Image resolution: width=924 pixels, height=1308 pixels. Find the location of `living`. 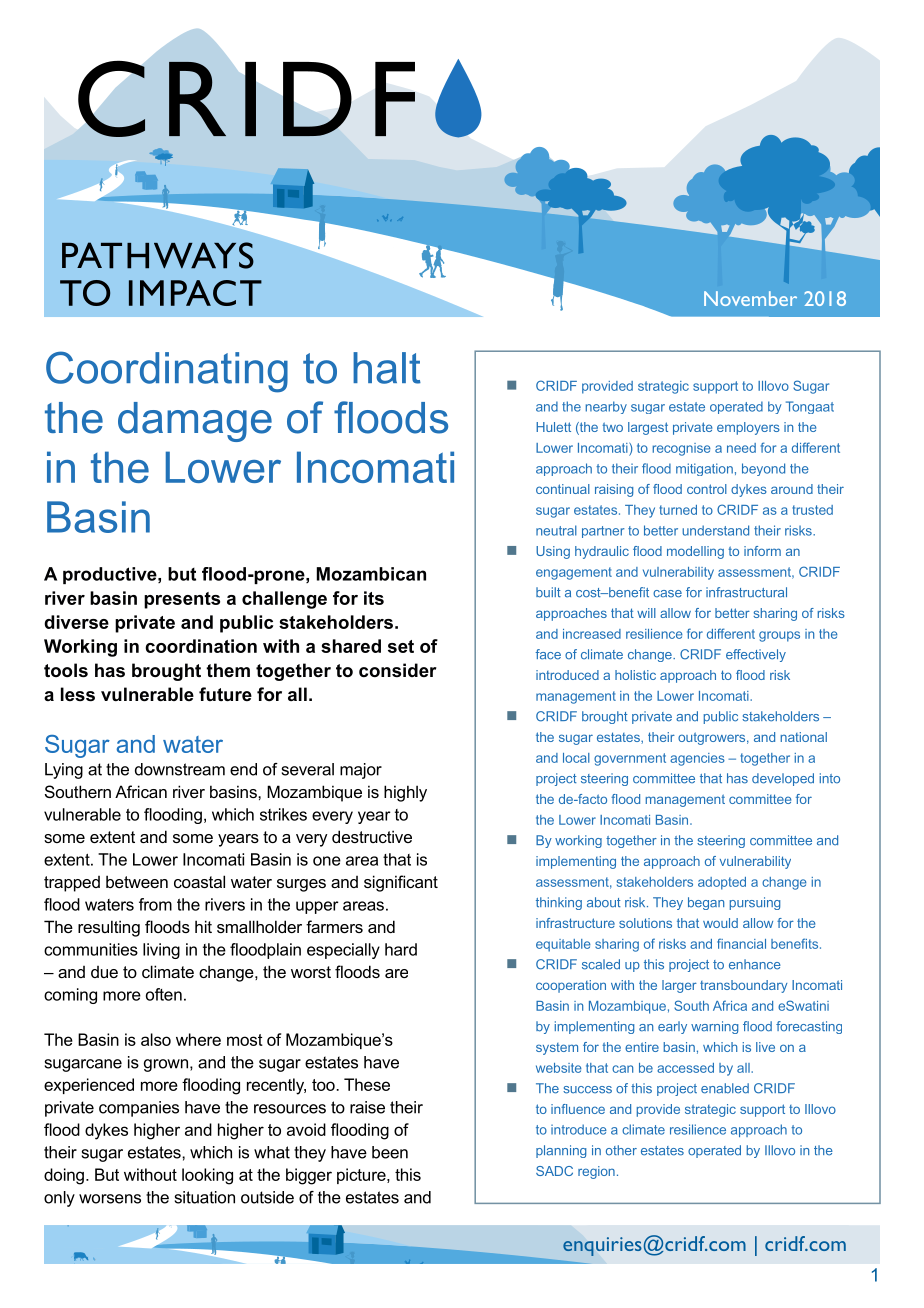

living is located at coordinates (161, 951).
